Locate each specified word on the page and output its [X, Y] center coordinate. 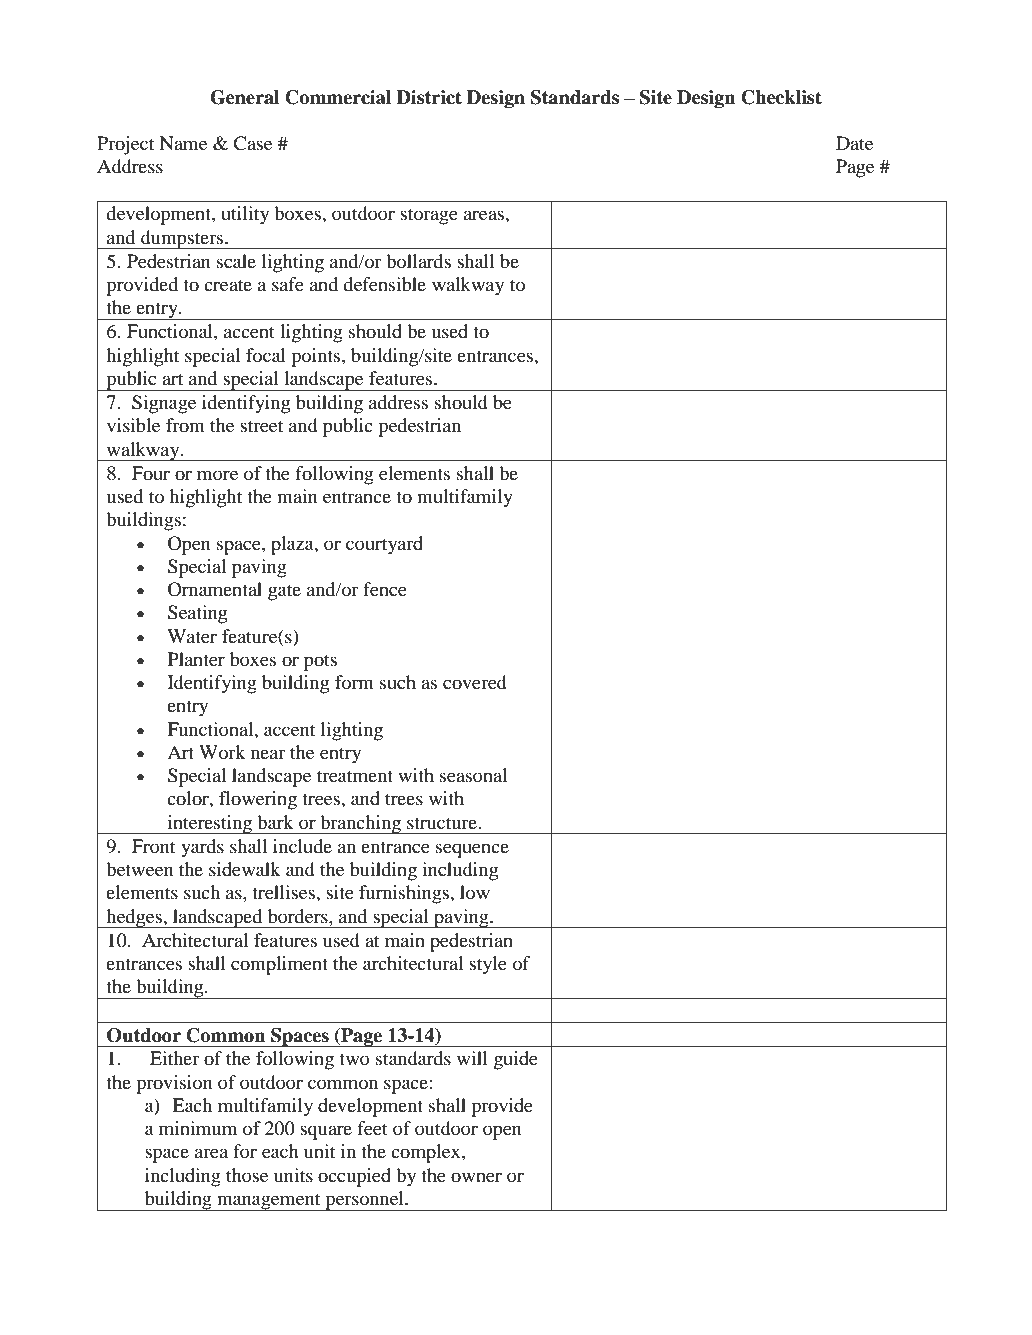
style [488, 965]
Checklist [781, 97]
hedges [134, 918]
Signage [164, 404]
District [429, 97]
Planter [196, 659]
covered [475, 682]
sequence [472, 850]
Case [252, 143]
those [247, 1175]
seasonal [473, 775]
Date [854, 143]
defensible [384, 284]
